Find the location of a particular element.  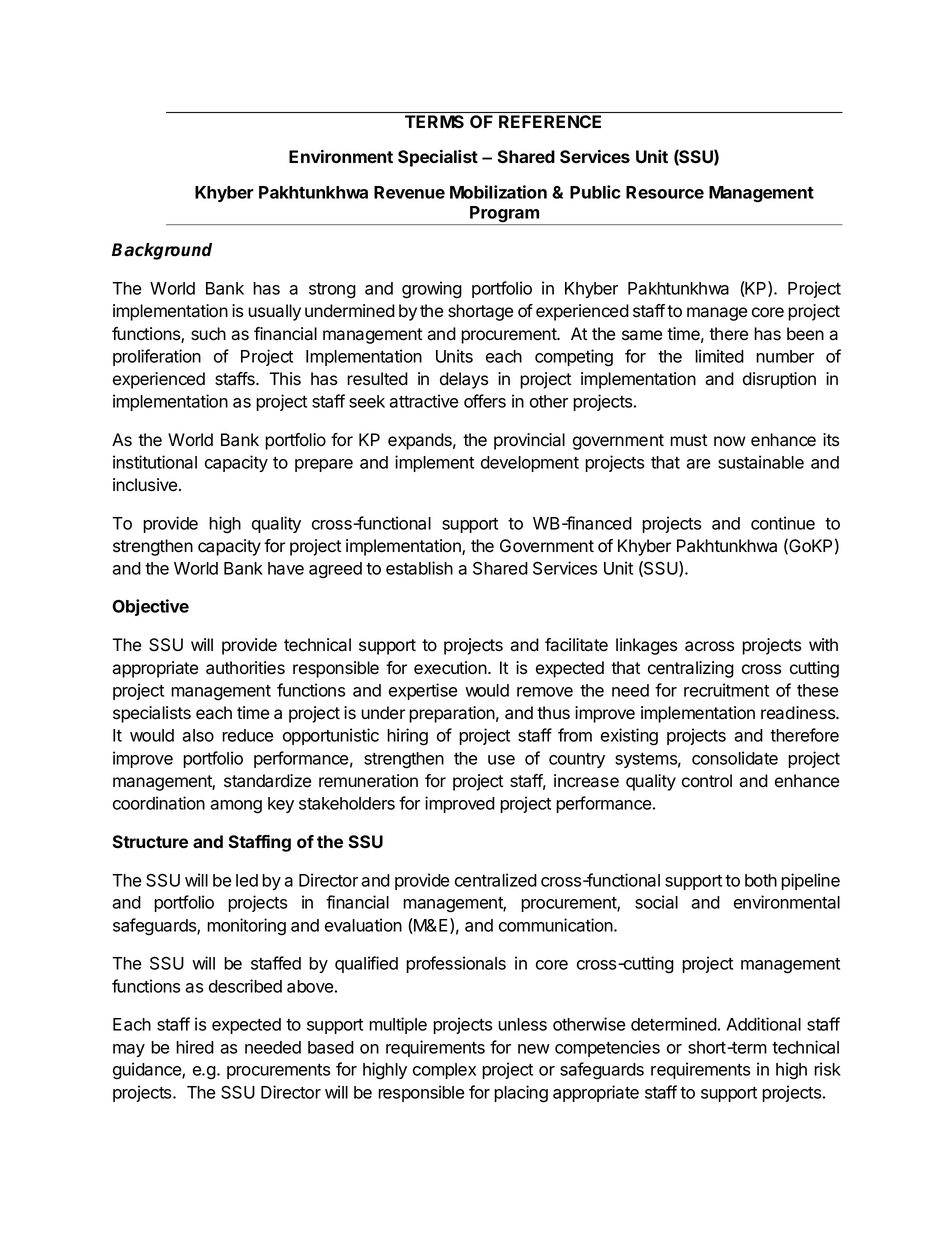

complex is located at coordinates (444, 1071).
